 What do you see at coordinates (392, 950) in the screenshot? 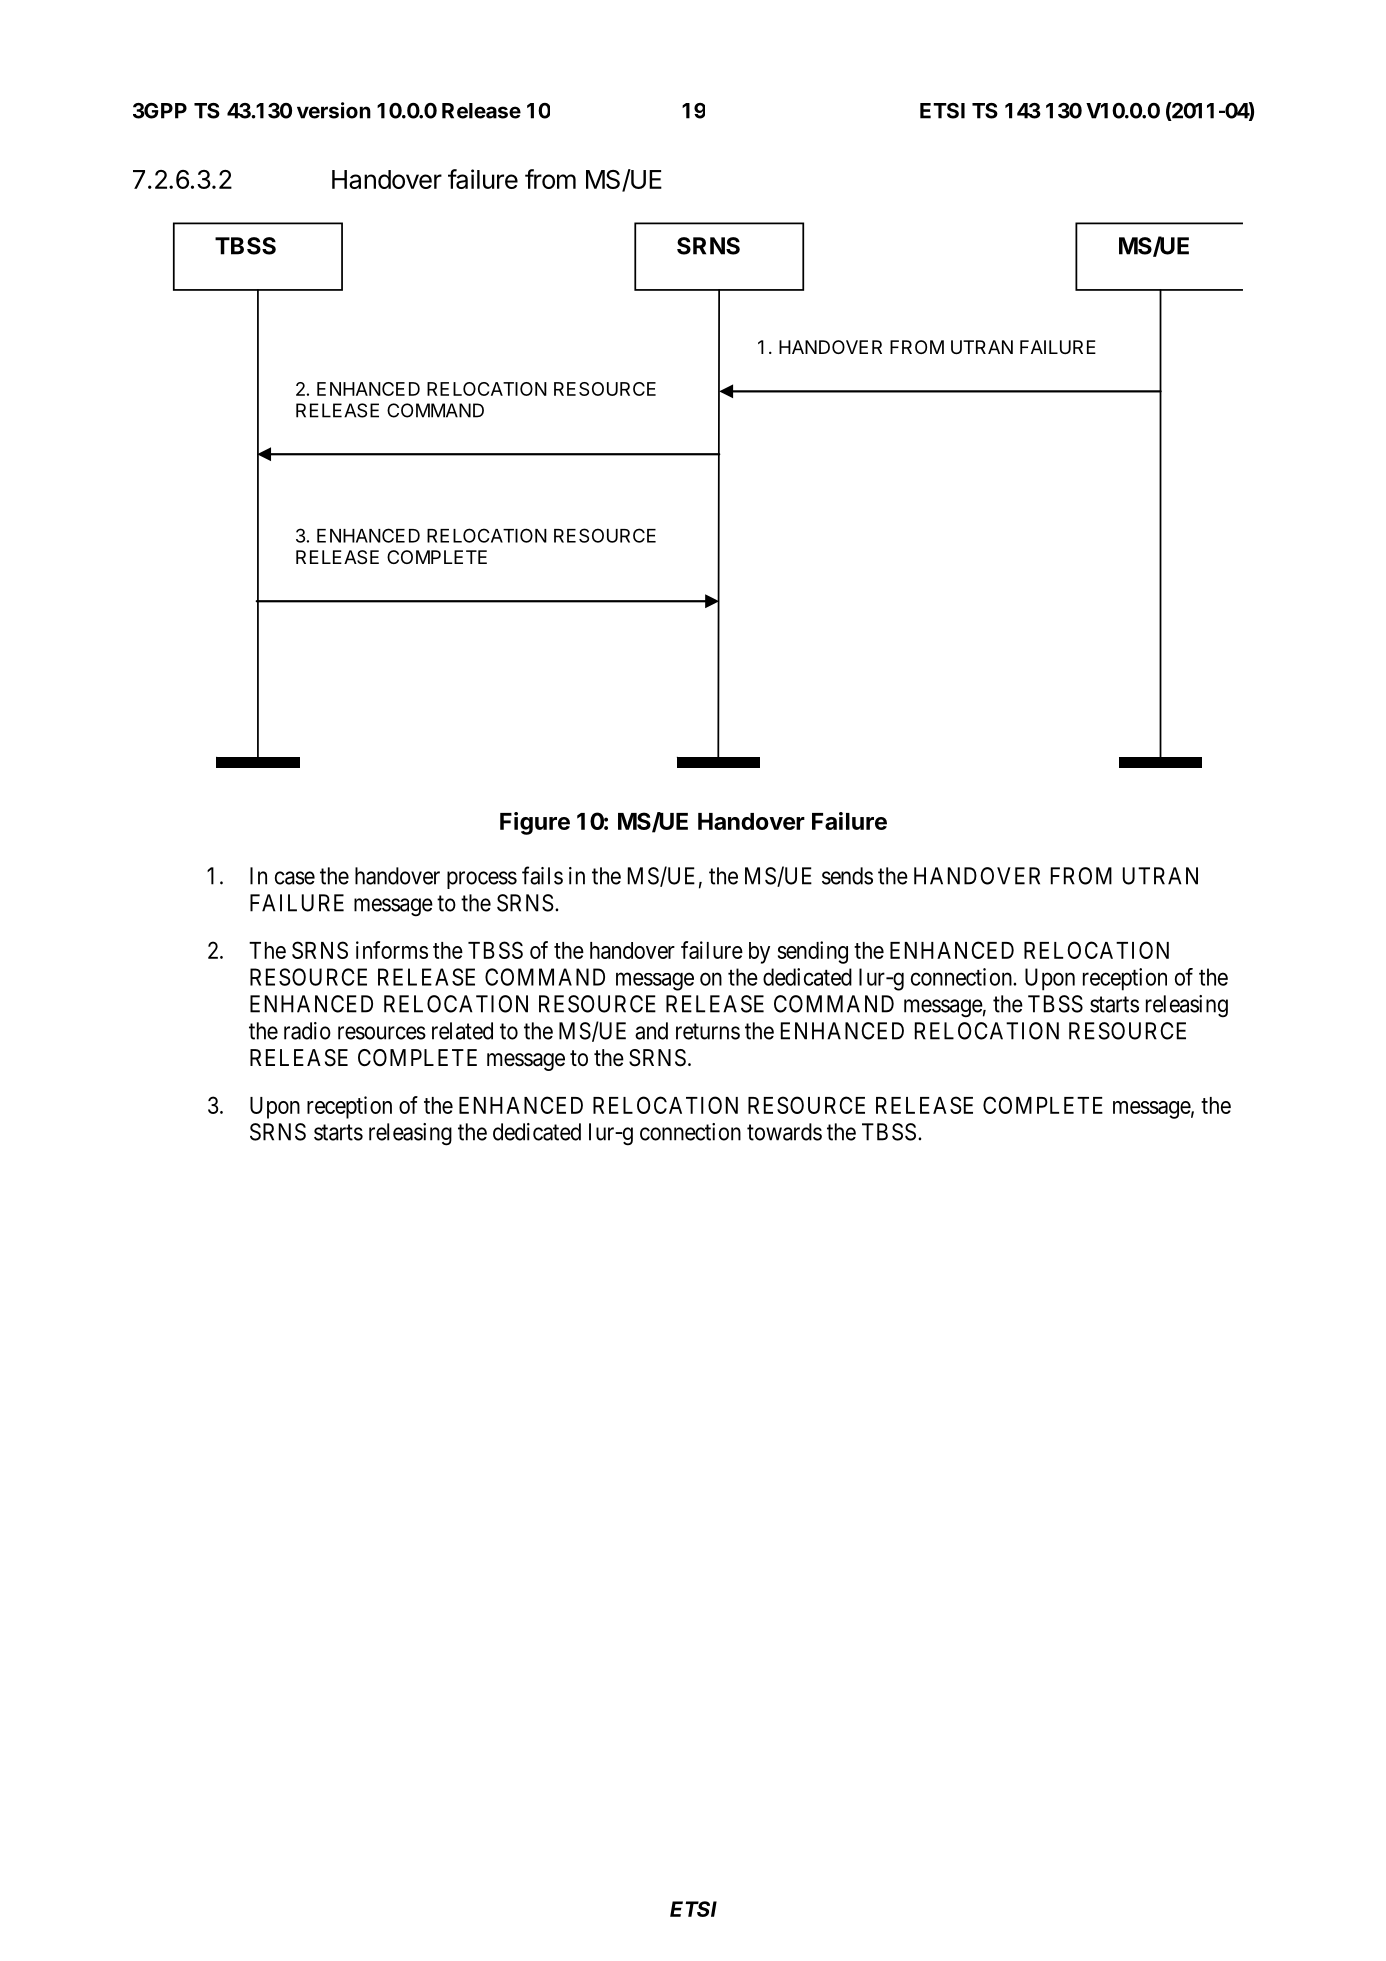
I see `informs` at bounding box center [392, 950].
